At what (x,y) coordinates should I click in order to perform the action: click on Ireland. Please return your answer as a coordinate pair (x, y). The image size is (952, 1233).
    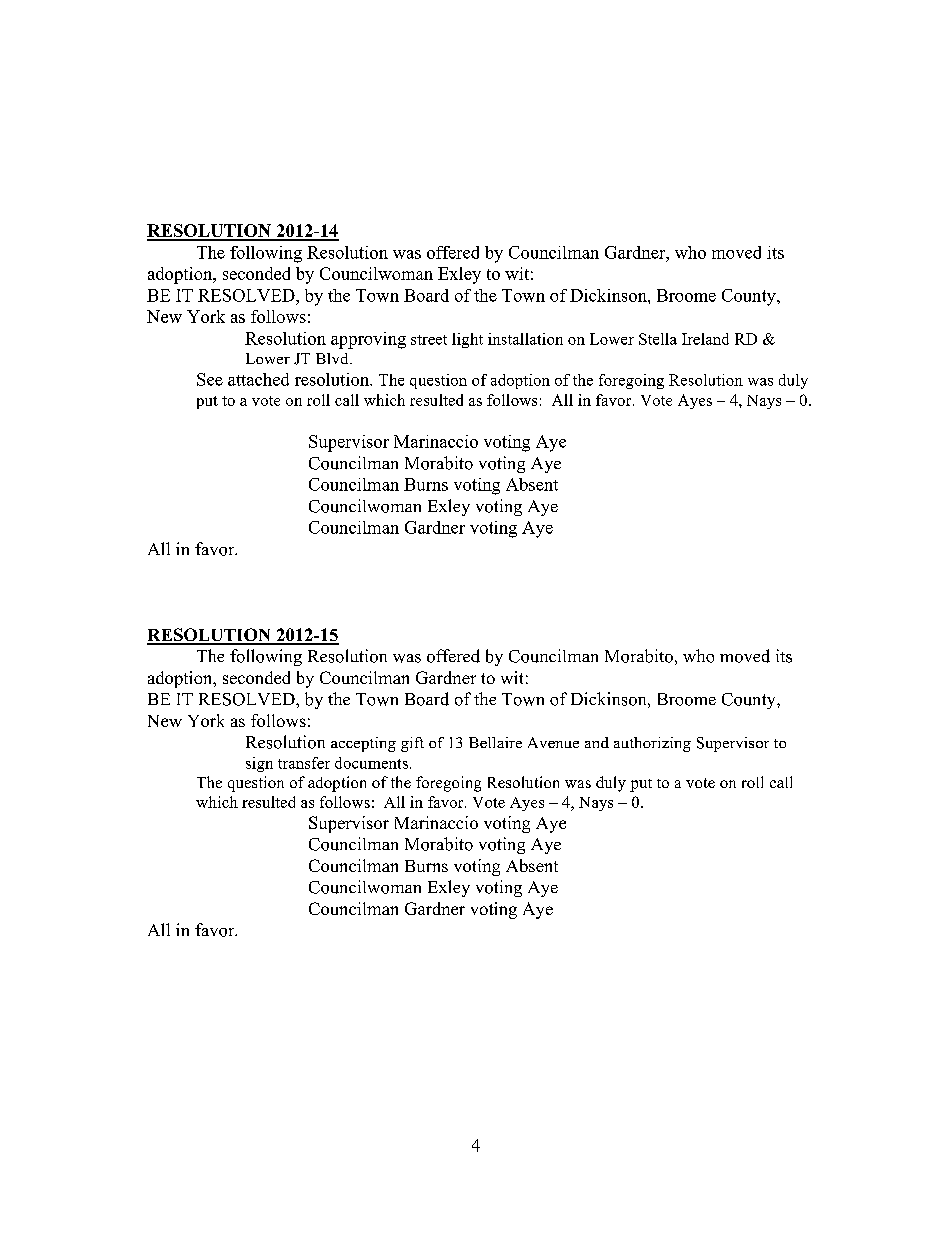
    Looking at the image, I should click on (705, 339).
